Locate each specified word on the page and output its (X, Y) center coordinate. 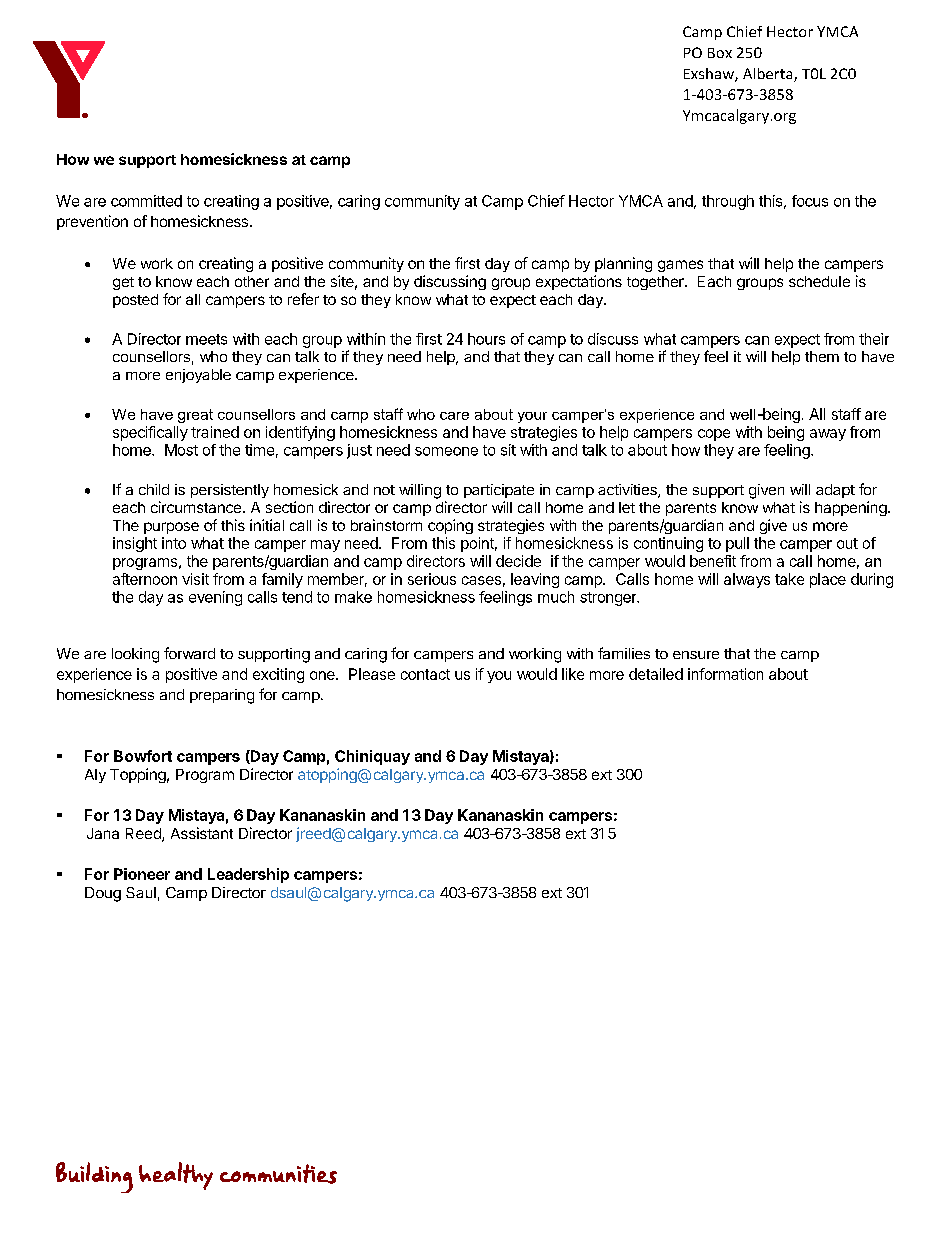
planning (623, 264)
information (725, 674)
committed (146, 201)
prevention (92, 222)
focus (810, 201)
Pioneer (142, 874)
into (174, 543)
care (454, 416)
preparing (222, 696)
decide (518, 561)
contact (425, 674)
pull (737, 544)
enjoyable (198, 376)
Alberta (769, 75)
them (822, 356)
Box (720, 53)
